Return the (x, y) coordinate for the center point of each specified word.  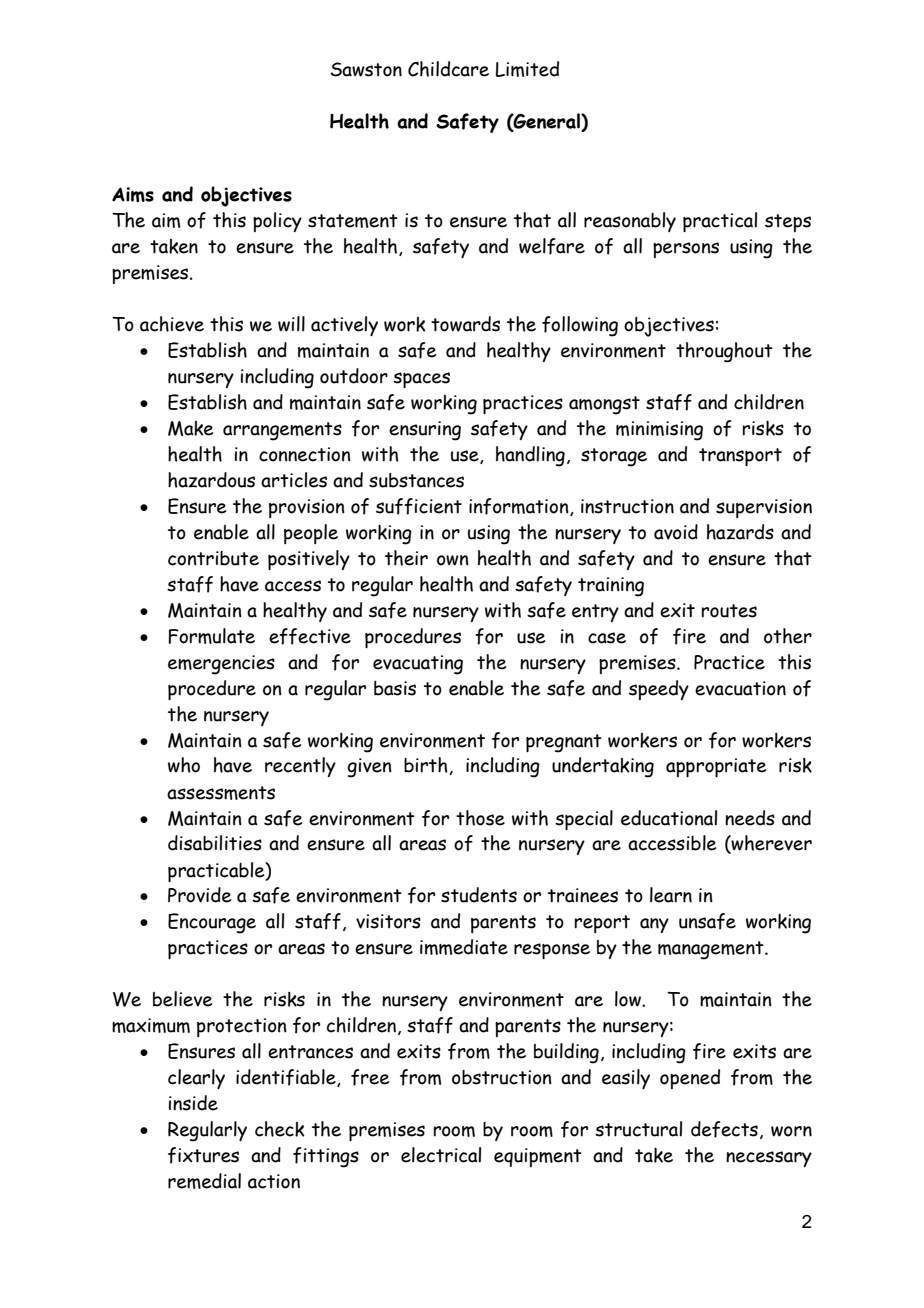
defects (724, 1129)
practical (720, 222)
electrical (441, 1155)
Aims (133, 194)
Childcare (448, 69)
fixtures (203, 1155)
